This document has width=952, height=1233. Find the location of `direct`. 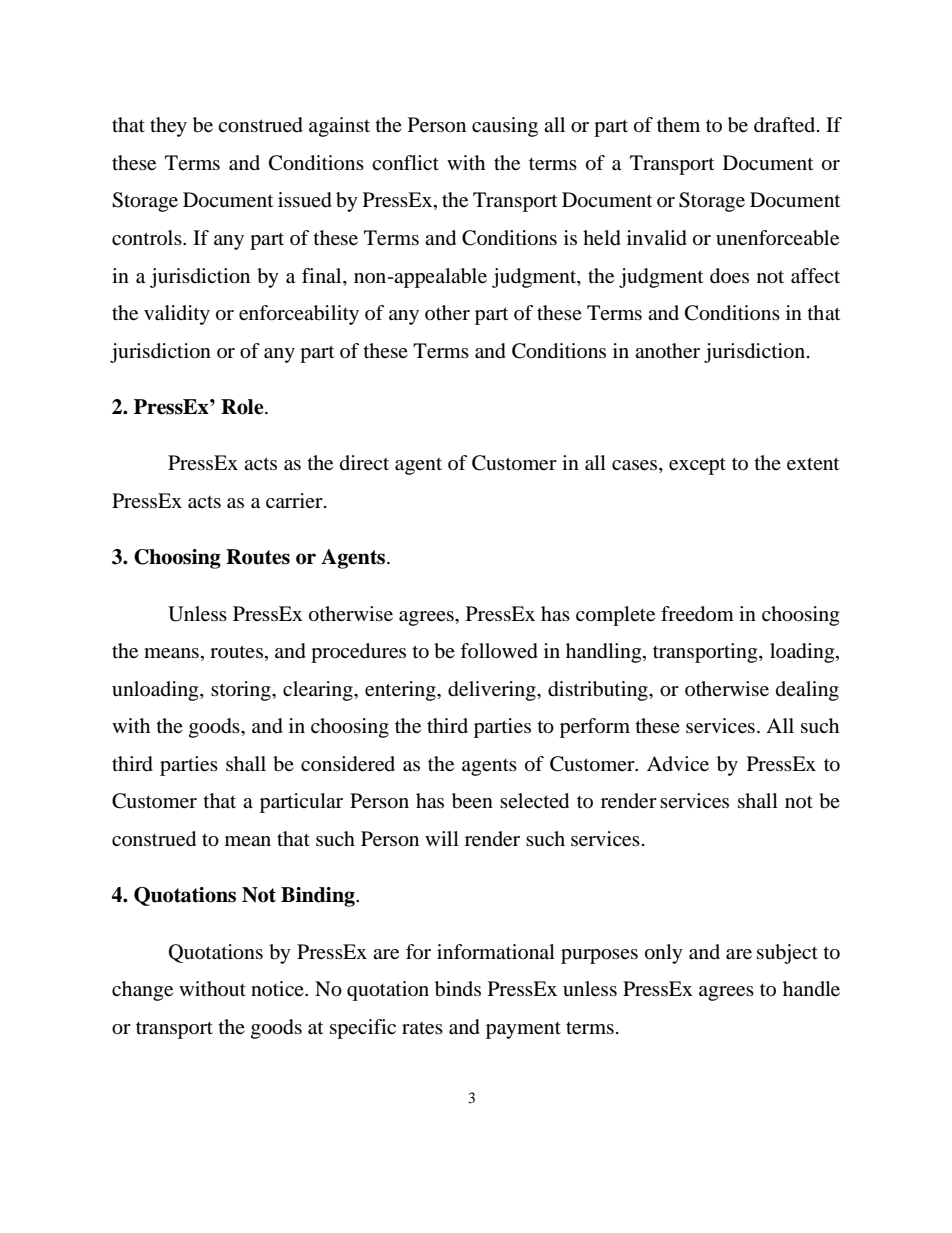

direct is located at coordinates (364, 463).
